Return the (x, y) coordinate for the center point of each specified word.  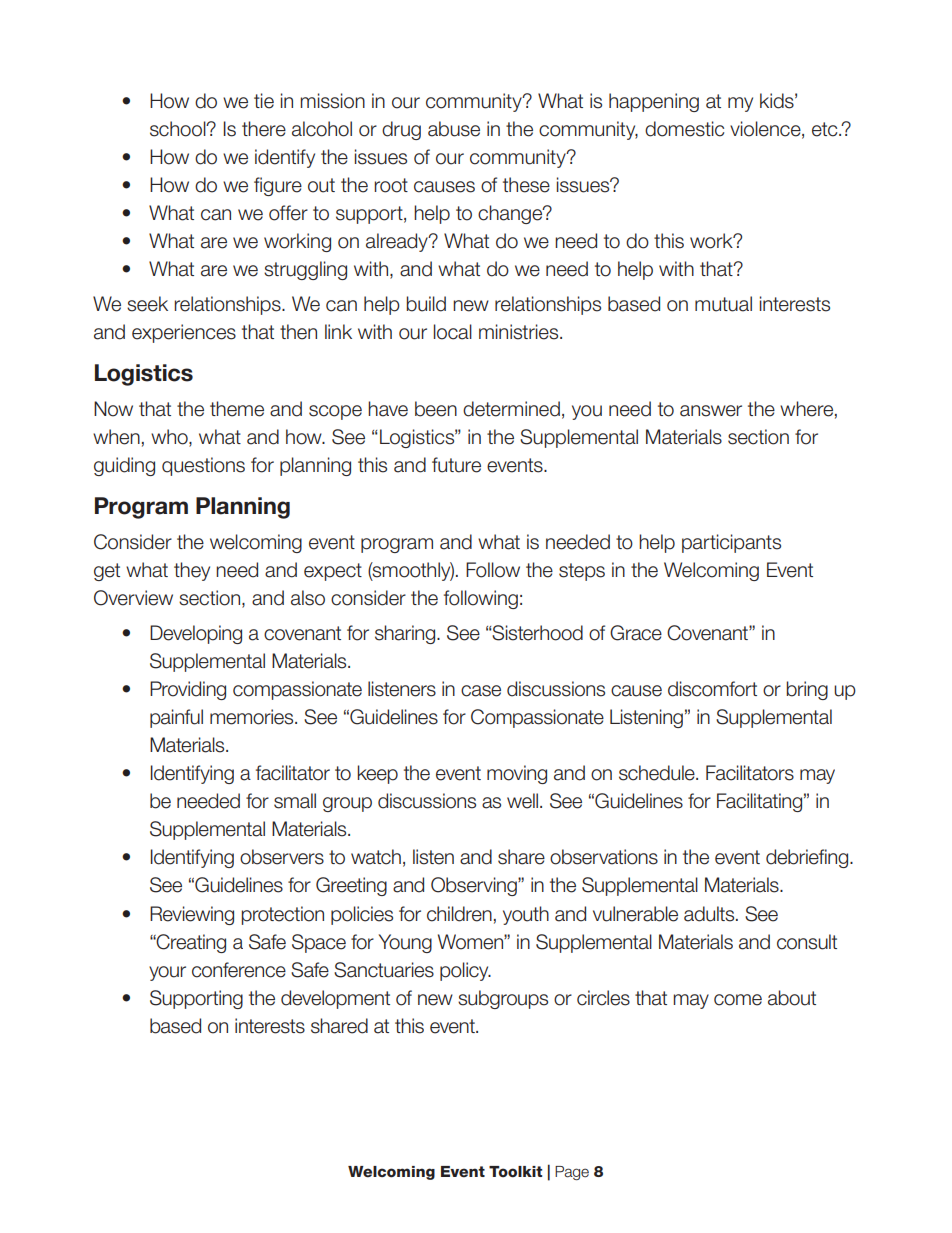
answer (711, 411)
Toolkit (515, 1172)
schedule (658, 773)
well (522, 801)
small (295, 801)
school (179, 129)
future (456, 465)
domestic (684, 129)
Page (572, 1173)
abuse (454, 129)
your (167, 973)
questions (203, 466)
